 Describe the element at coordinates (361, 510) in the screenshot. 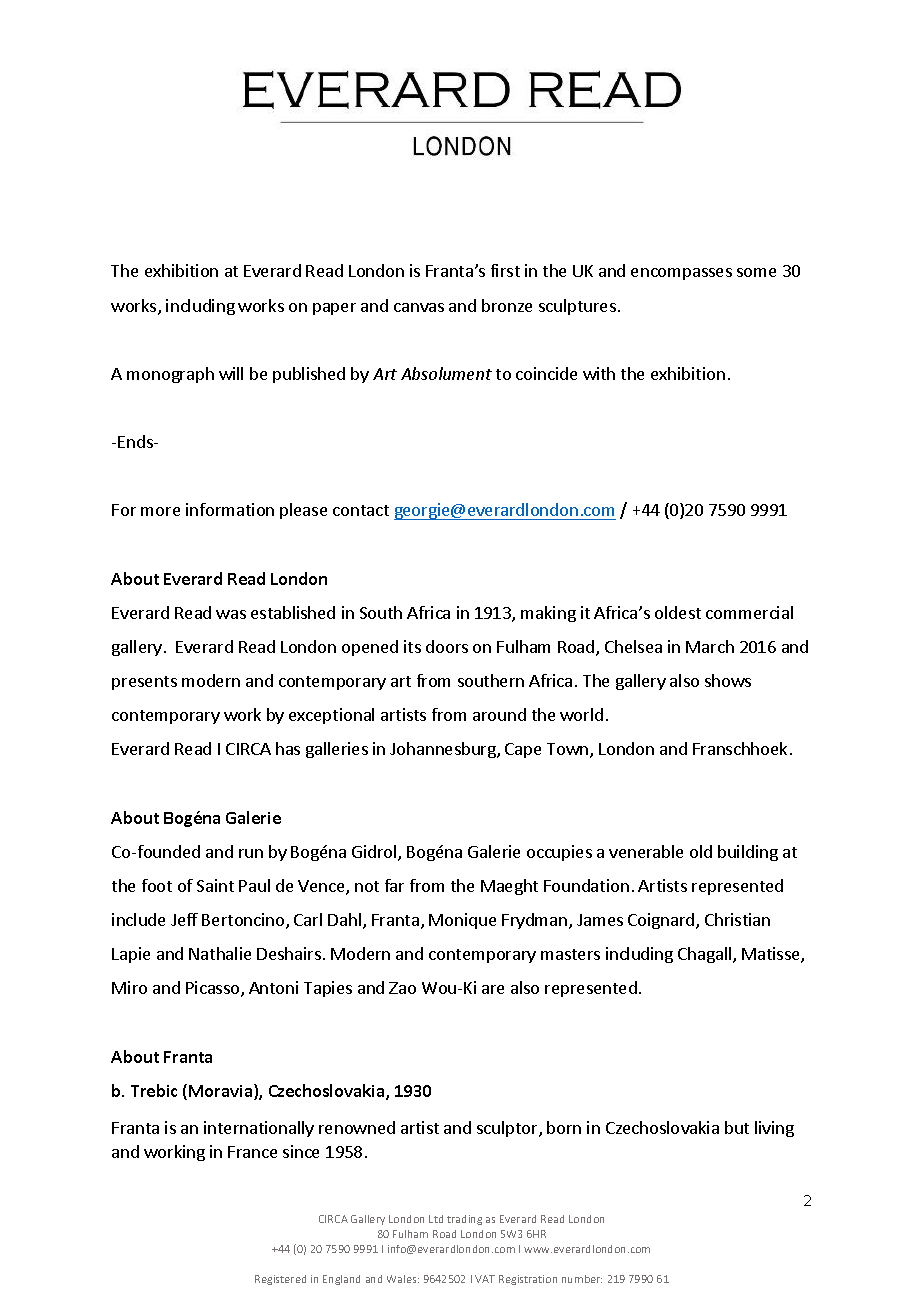

I see `contact` at that location.
